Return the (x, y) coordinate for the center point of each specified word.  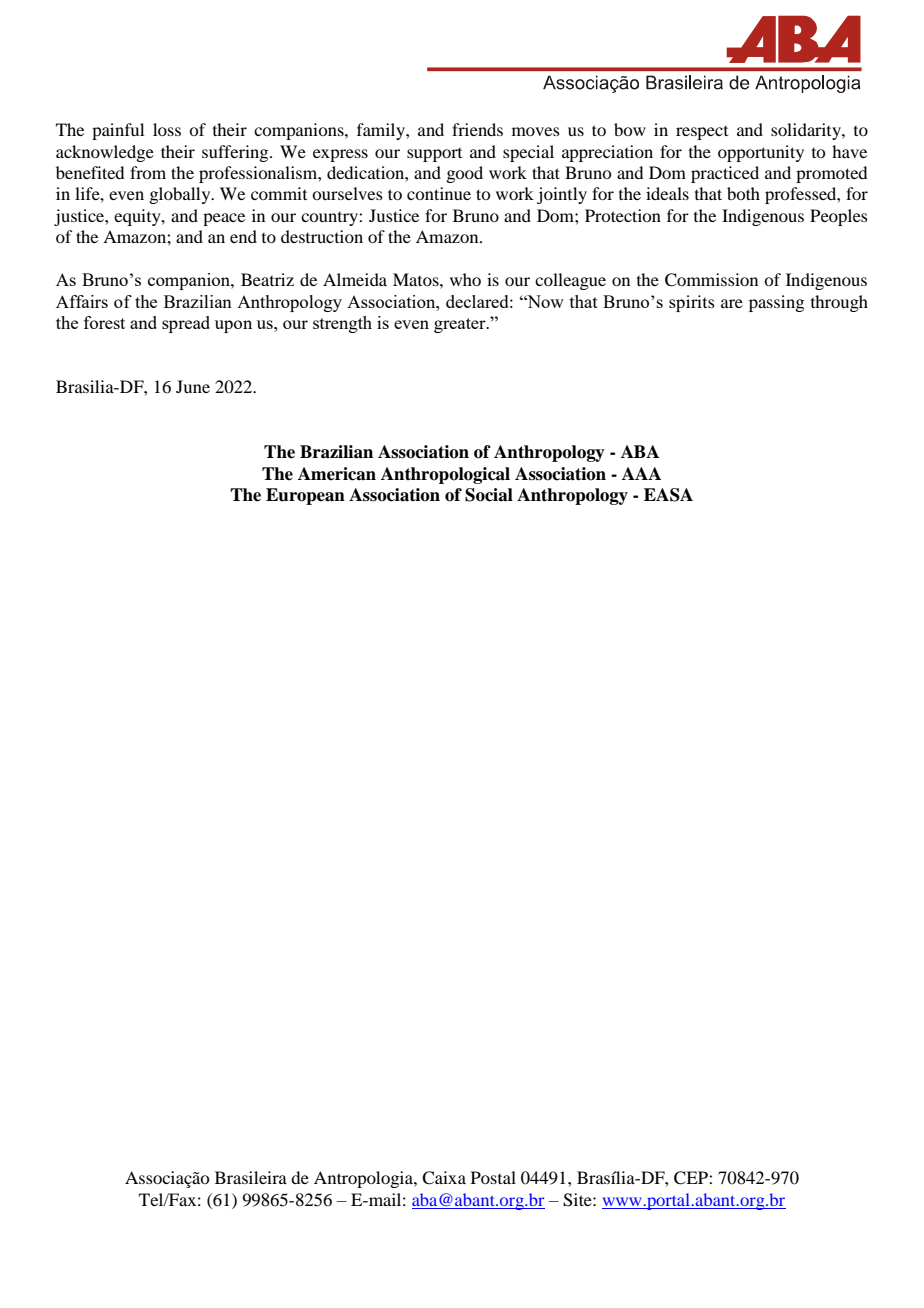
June (193, 386)
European (305, 496)
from (148, 172)
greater (461, 325)
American (337, 474)
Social (489, 495)
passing (776, 303)
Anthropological (445, 475)
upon (233, 326)
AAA (641, 473)
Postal (493, 1177)
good (464, 174)
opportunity (761, 153)
